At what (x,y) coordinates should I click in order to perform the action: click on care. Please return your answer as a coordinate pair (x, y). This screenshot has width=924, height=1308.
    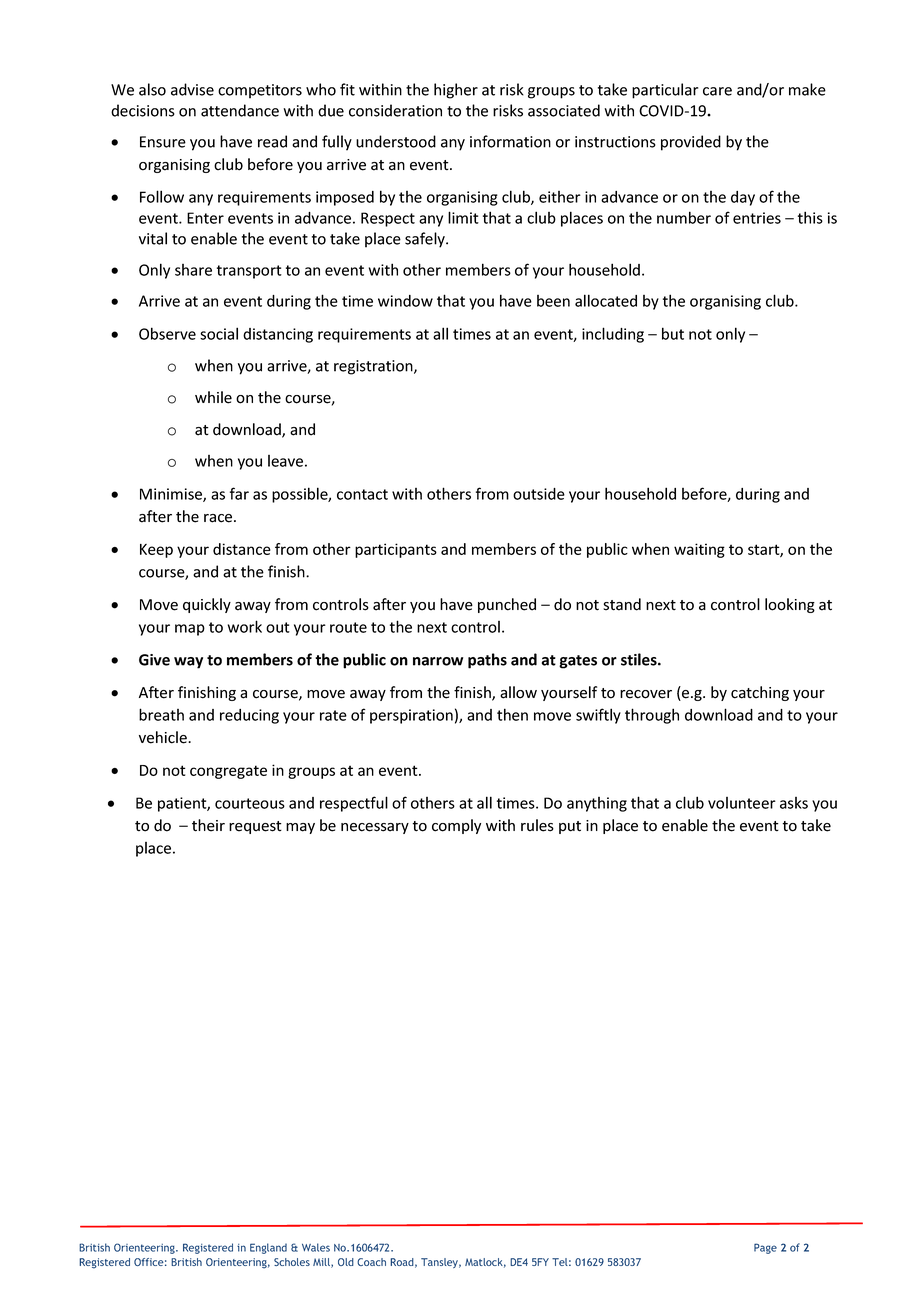
    Looking at the image, I should click on (717, 91).
